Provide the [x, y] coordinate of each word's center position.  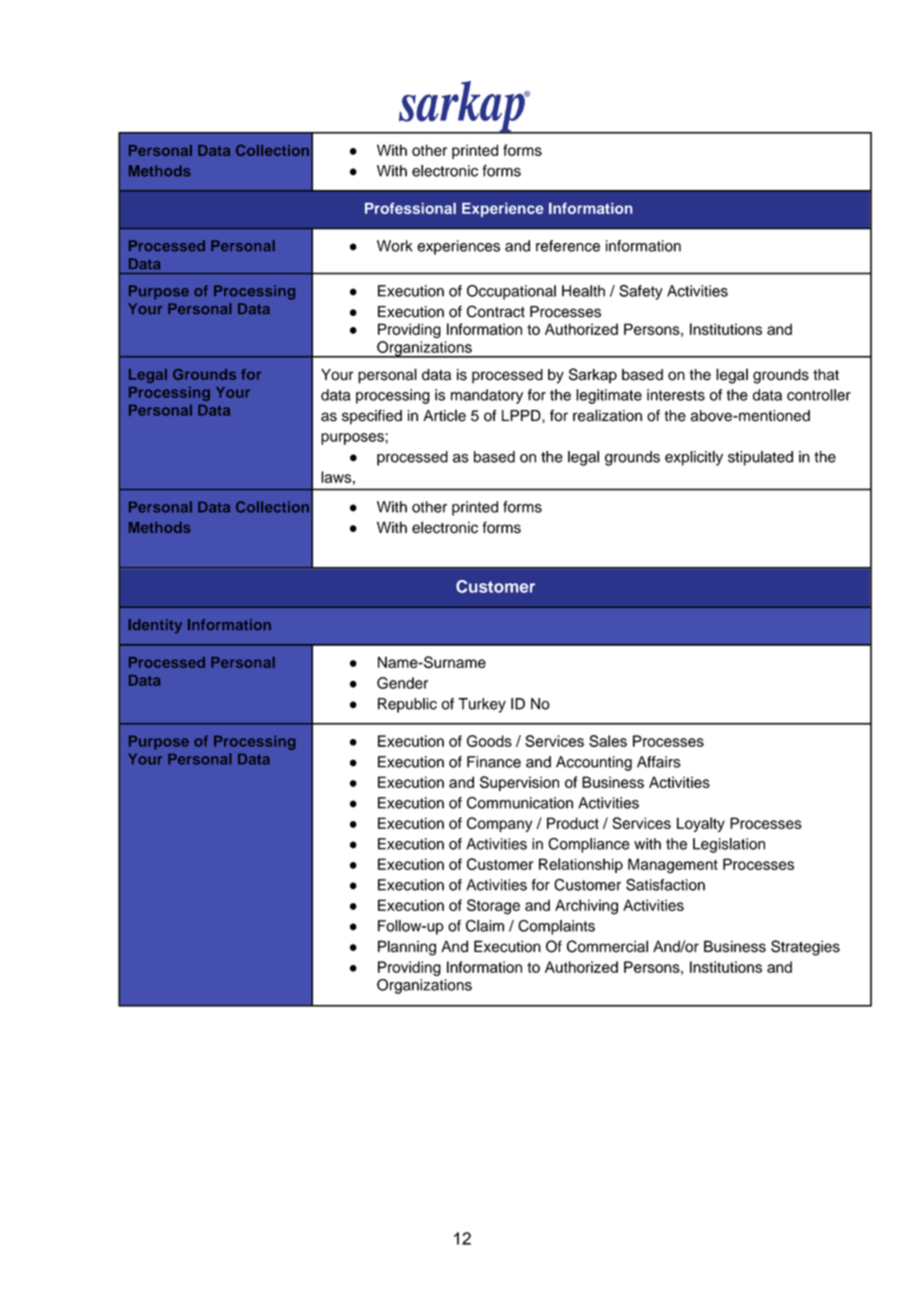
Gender [402, 683]
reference [568, 246]
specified [372, 417]
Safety [641, 292]
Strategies [805, 948]
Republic [407, 705]
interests [676, 395]
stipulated [760, 458]
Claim [485, 926]
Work [395, 246]
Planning [407, 948]
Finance [494, 762]
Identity [155, 626]
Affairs [658, 762]
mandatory [487, 396]
